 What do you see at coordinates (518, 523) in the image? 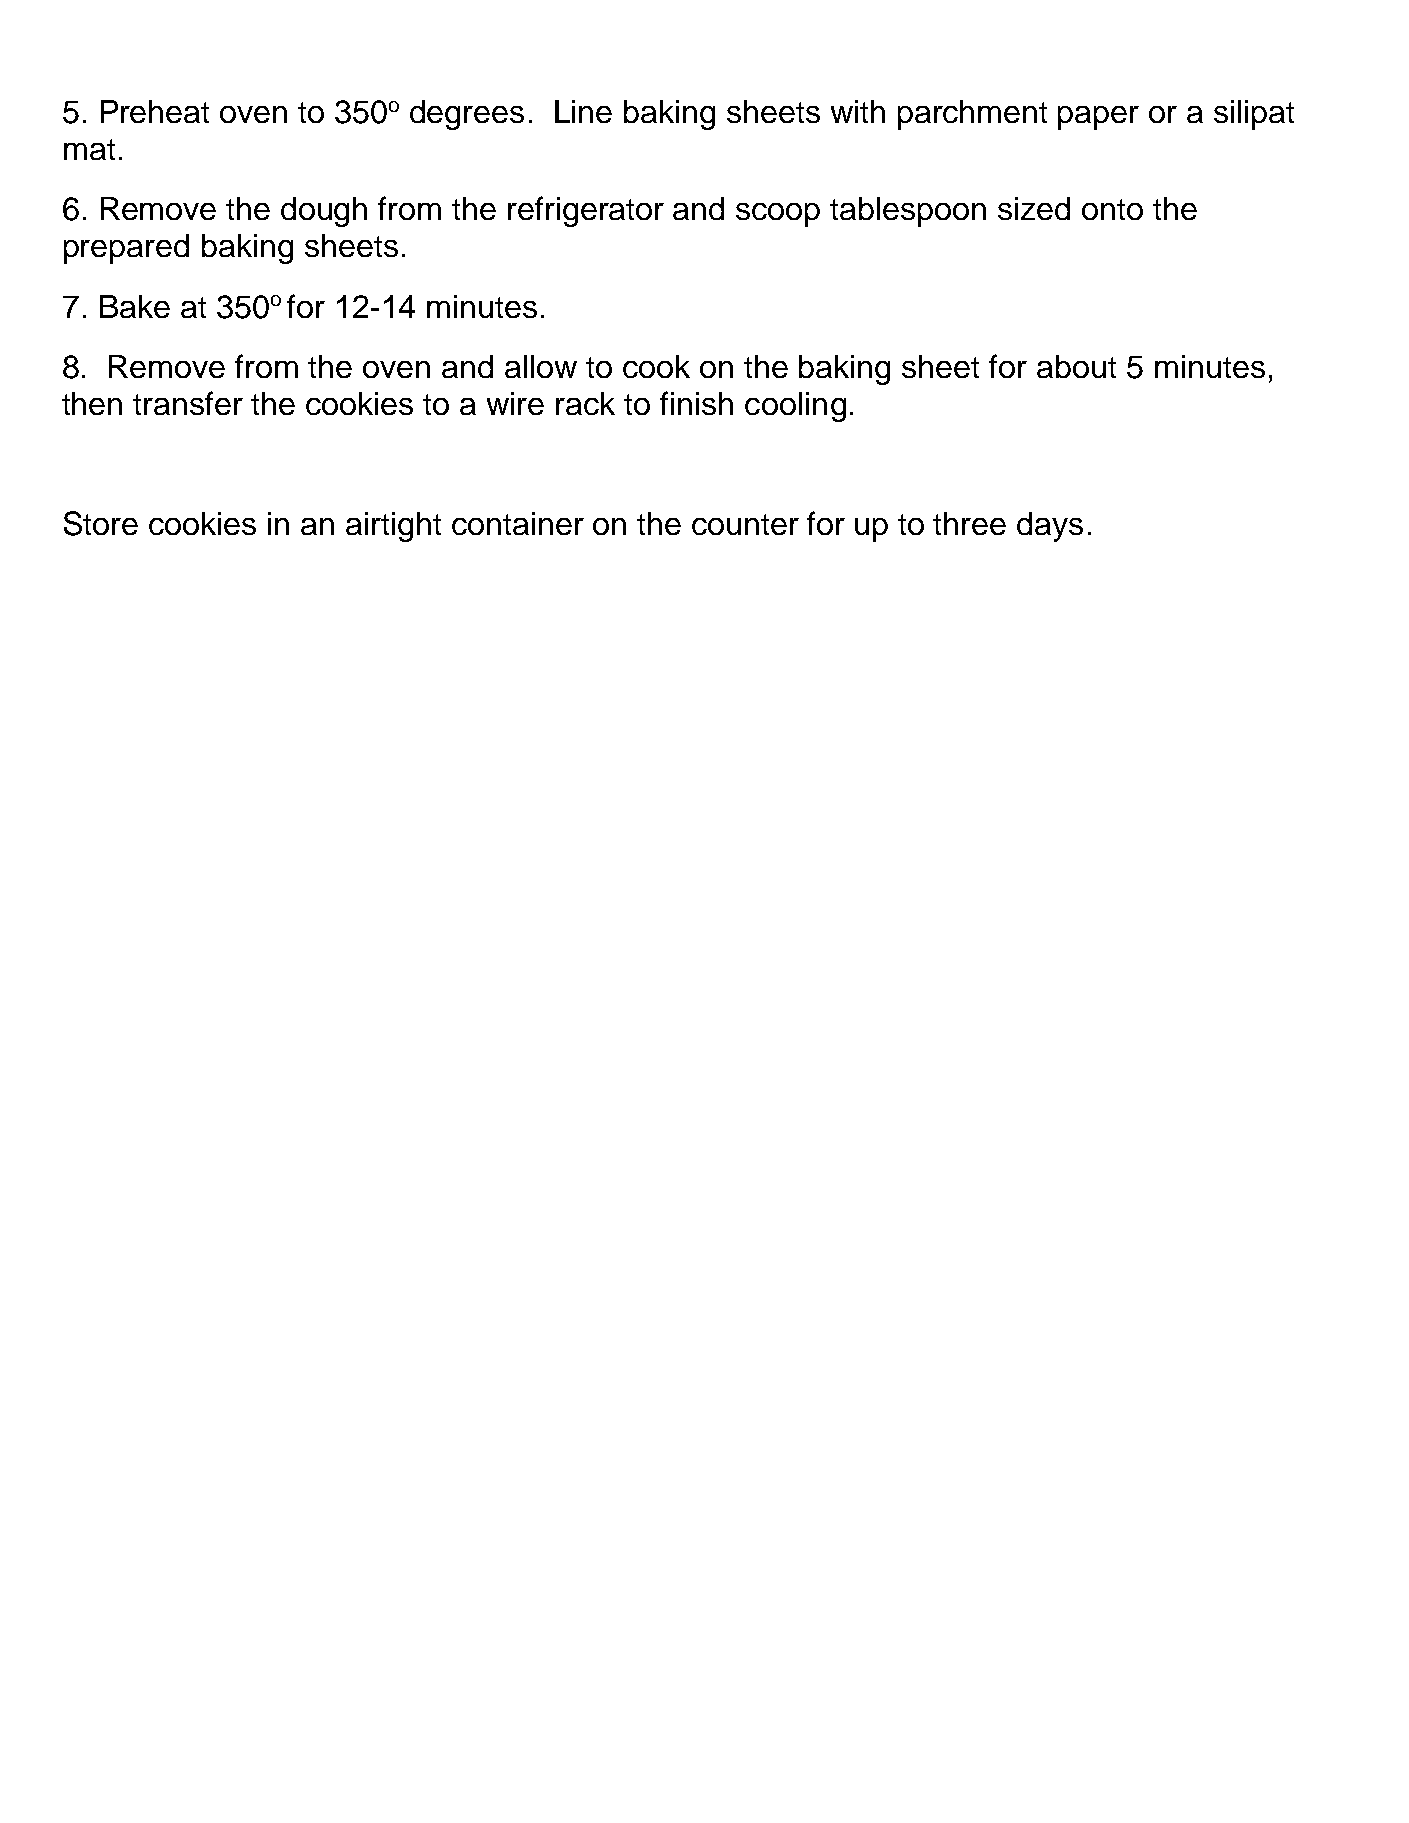
I see `container` at bounding box center [518, 523].
